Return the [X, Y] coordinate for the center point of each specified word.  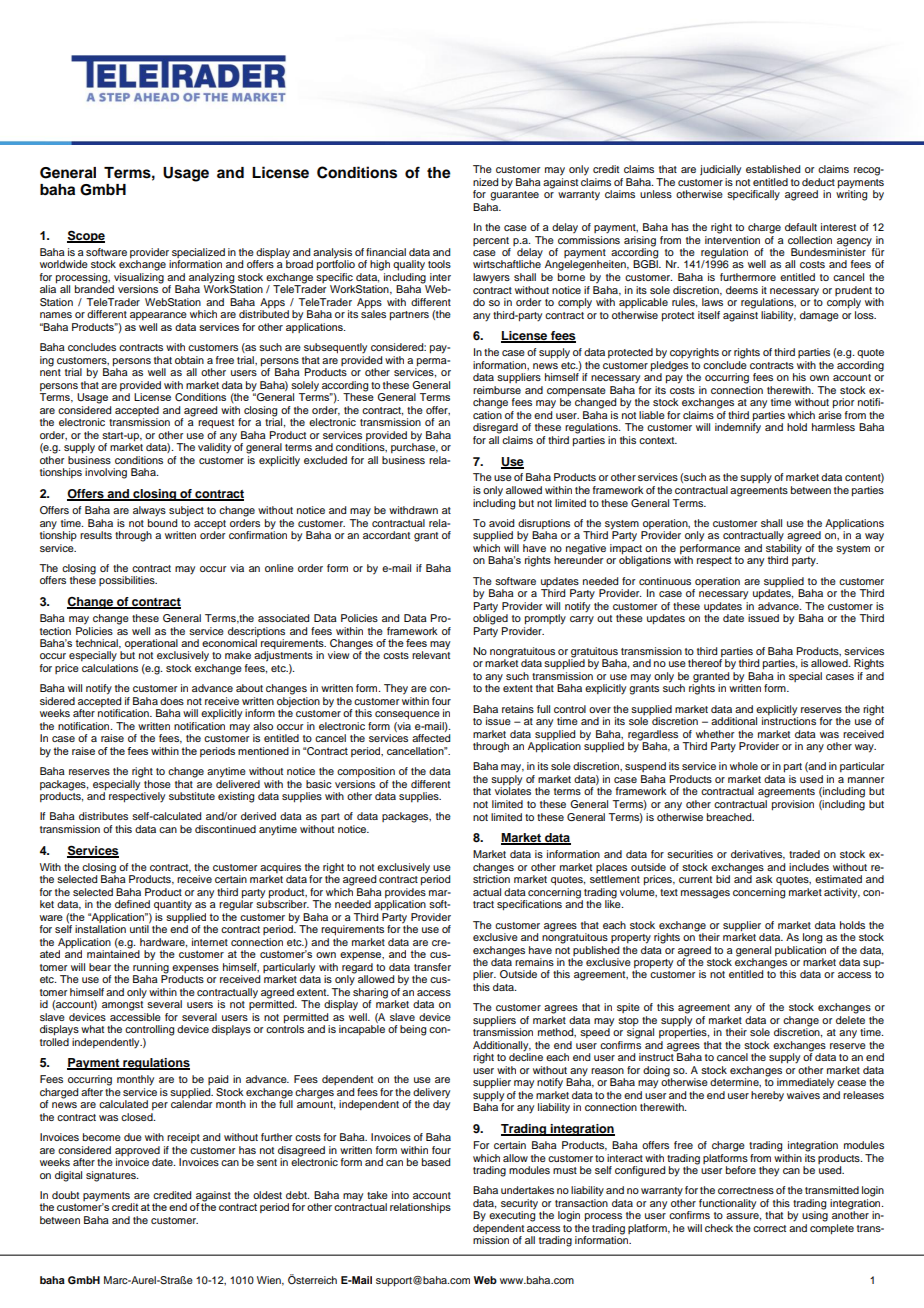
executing [512, 1215]
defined [132, 904]
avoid [501, 523]
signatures [112, 1176]
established [773, 169]
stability [784, 548]
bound [162, 521]
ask [764, 879]
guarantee [514, 196]
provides [405, 891]
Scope [86, 236]
